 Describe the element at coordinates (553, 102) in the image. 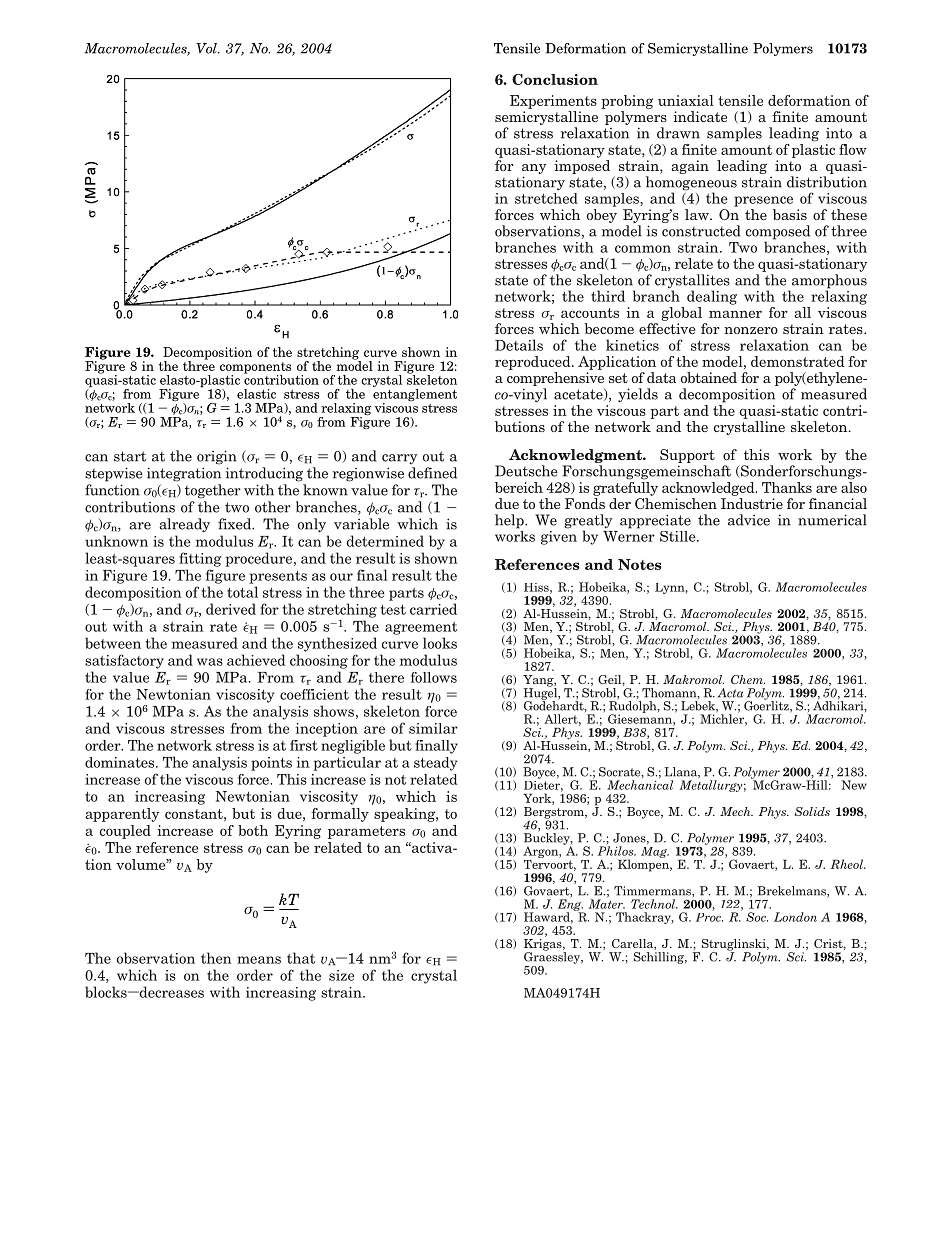

I see `Experiments` at that location.
